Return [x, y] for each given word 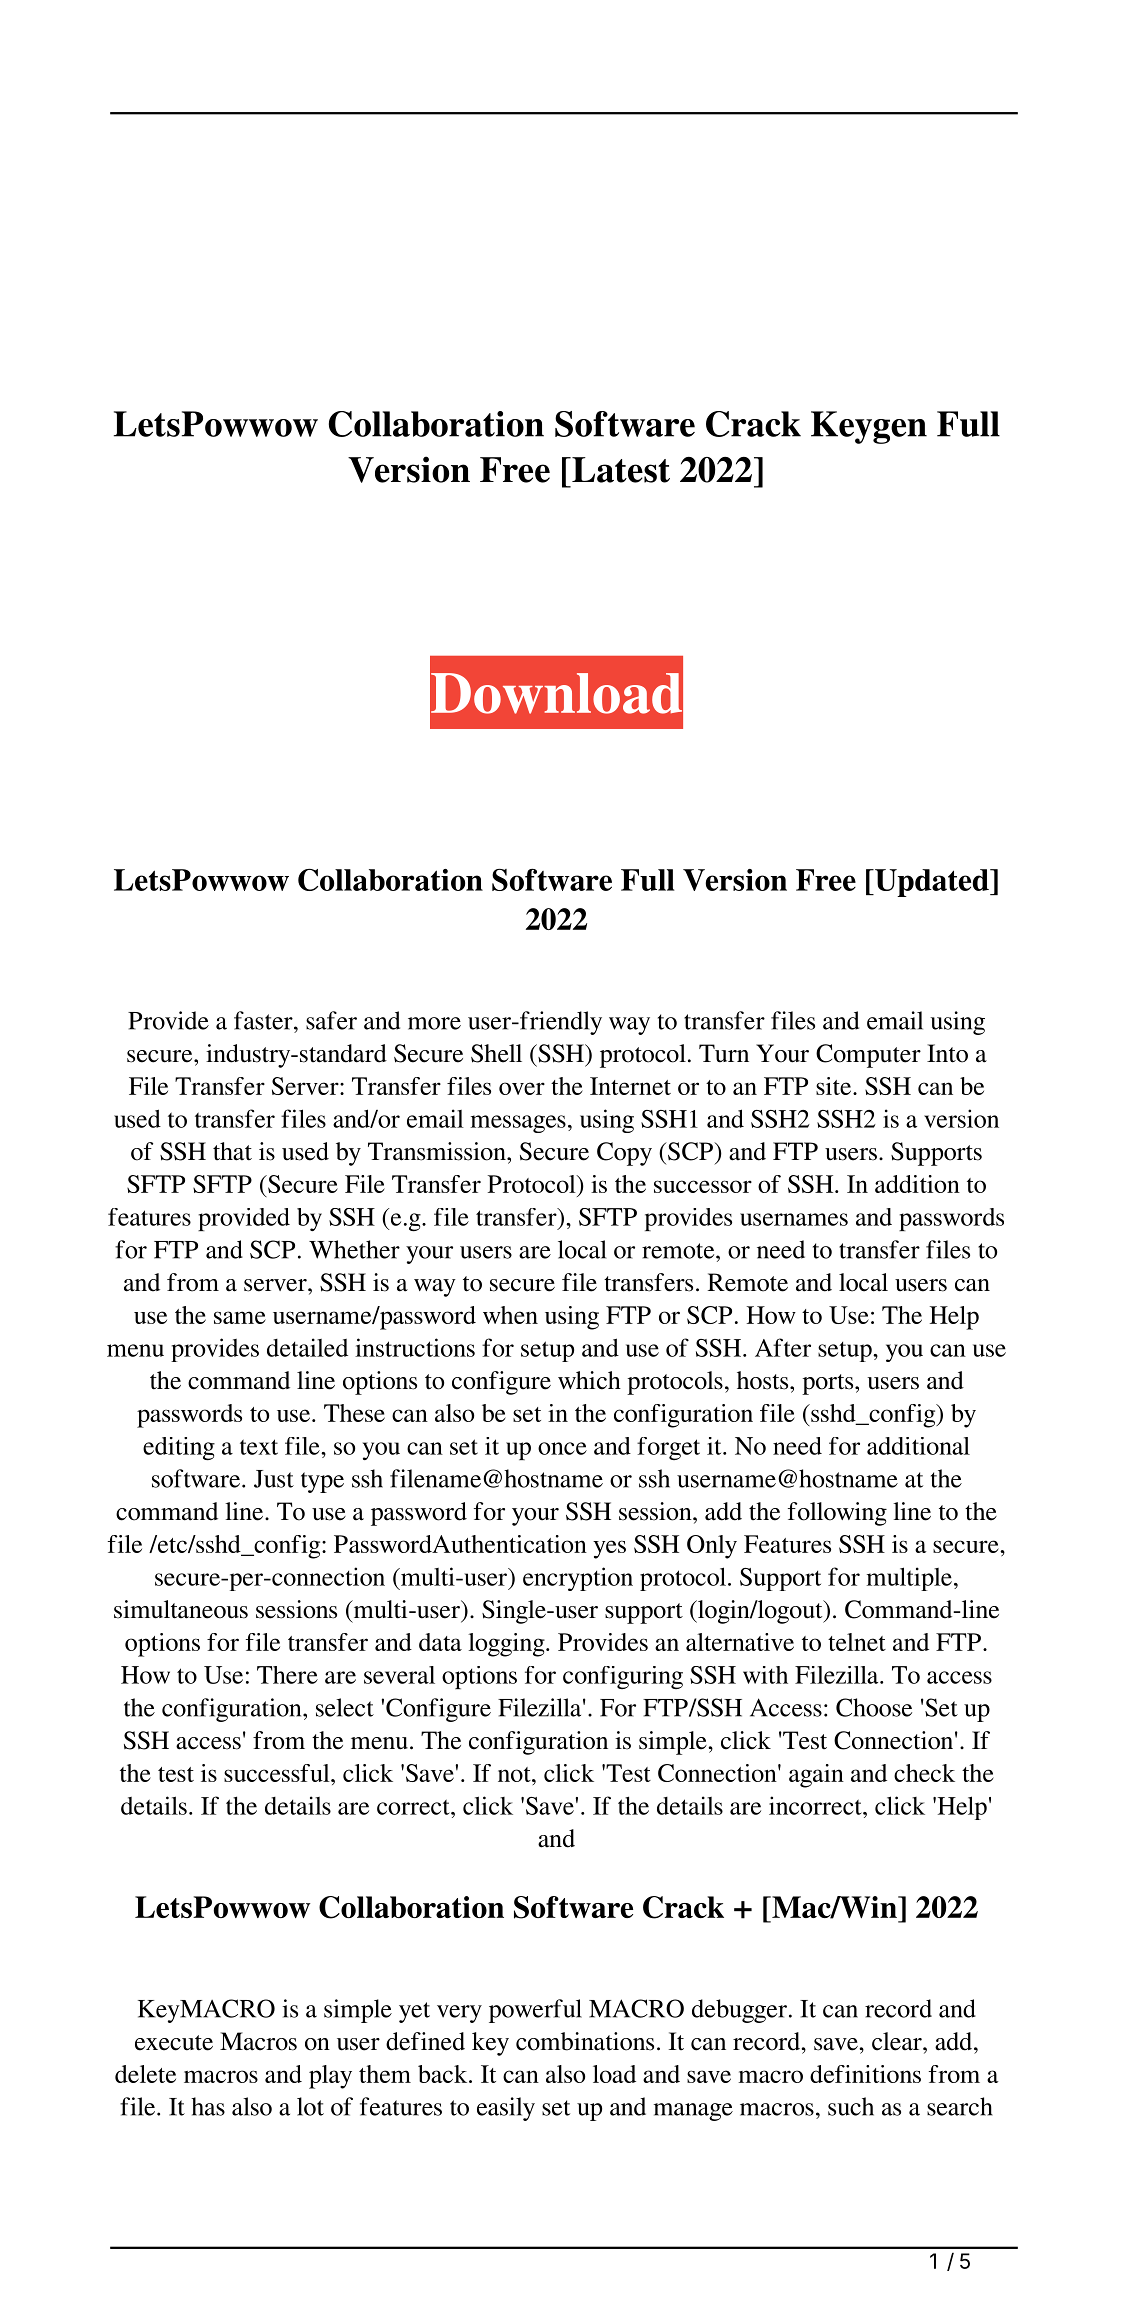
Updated [932, 883]
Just [274, 1479]
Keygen [869, 427]
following [837, 1514]
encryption [578, 1579]
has [208, 2106]
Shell [496, 1053]
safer [331, 1020]
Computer [868, 1056]
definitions [865, 2074]
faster [264, 1020]
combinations [585, 2041]
